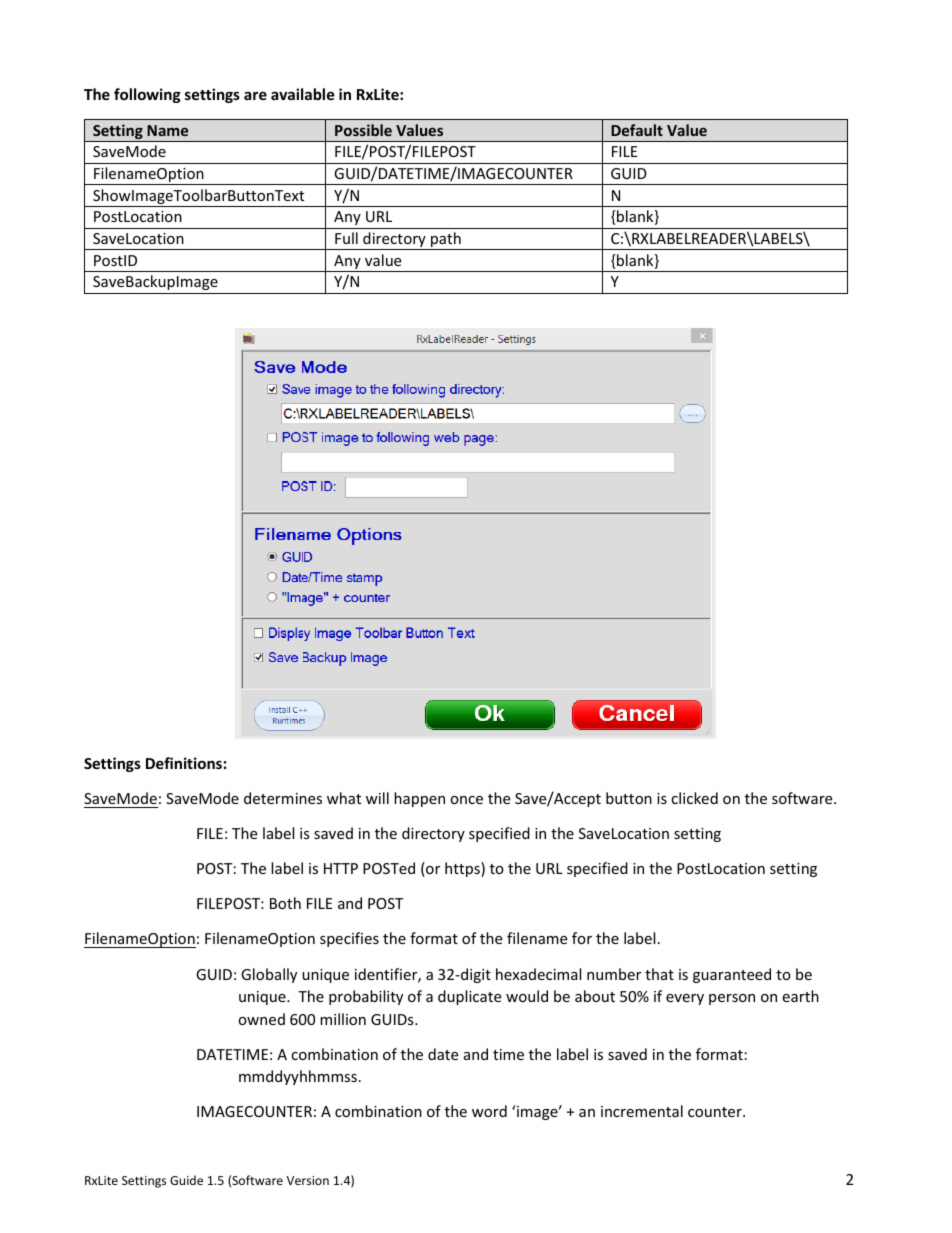 The width and height of the image is (952, 1233). What do you see at coordinates (346, 238) in the image?
I see `Full` at bounding box center [346, 238].
